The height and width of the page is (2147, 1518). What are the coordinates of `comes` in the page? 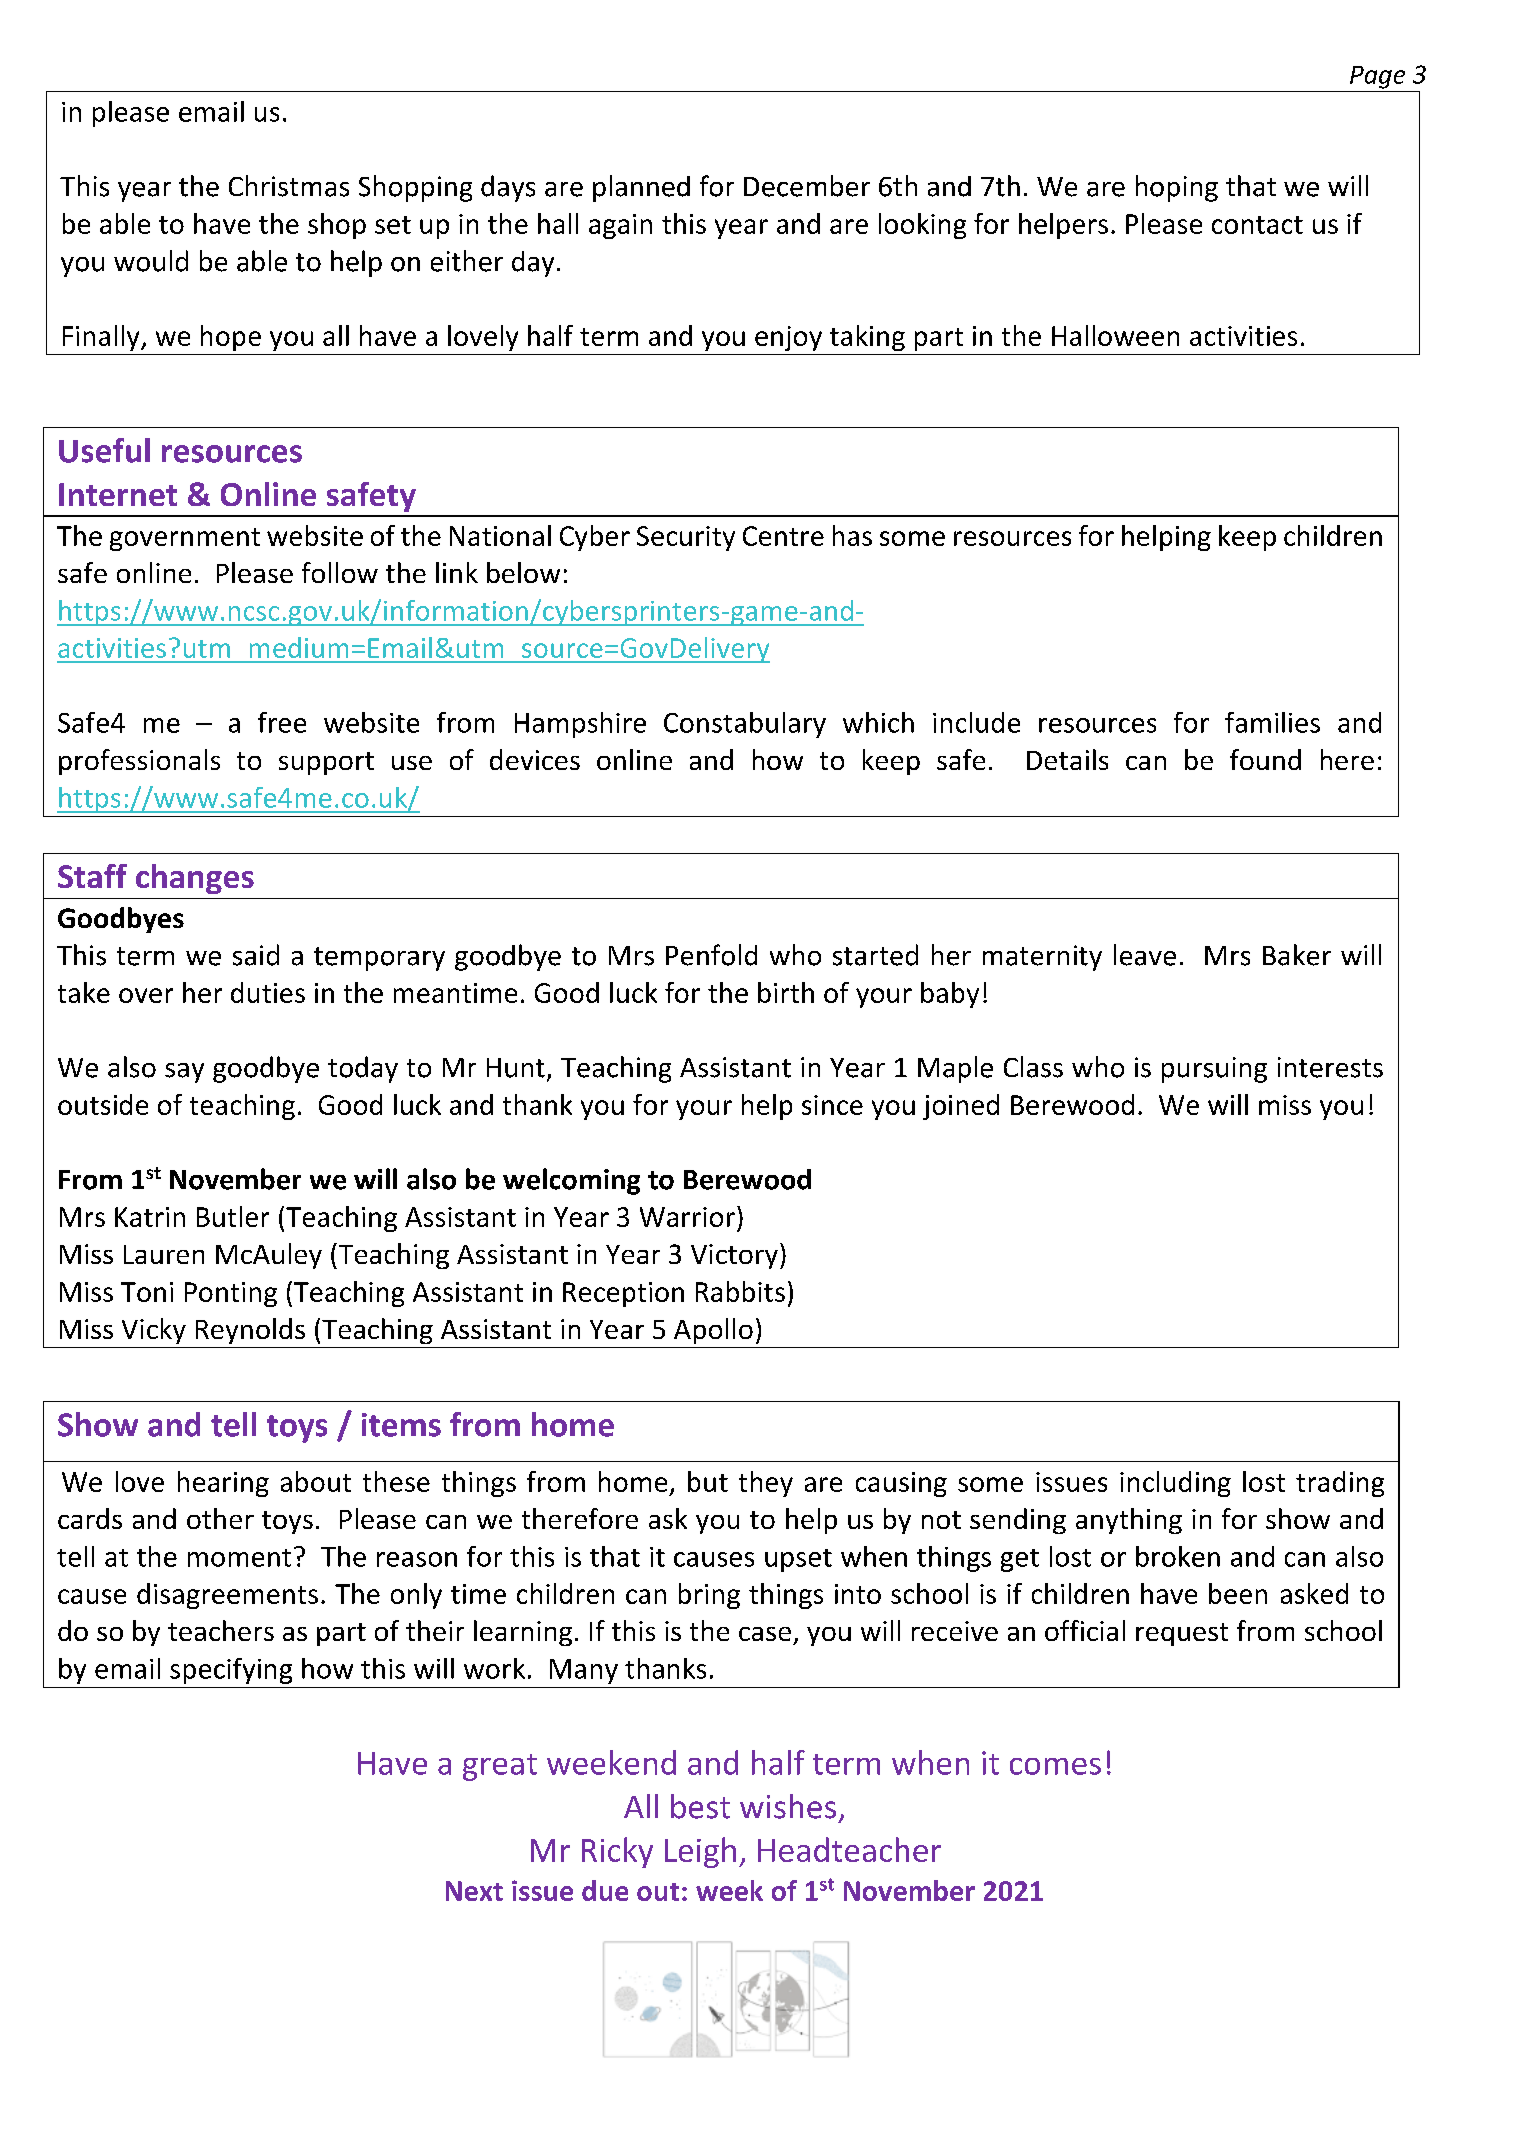 It's located at (1055, 1766).
